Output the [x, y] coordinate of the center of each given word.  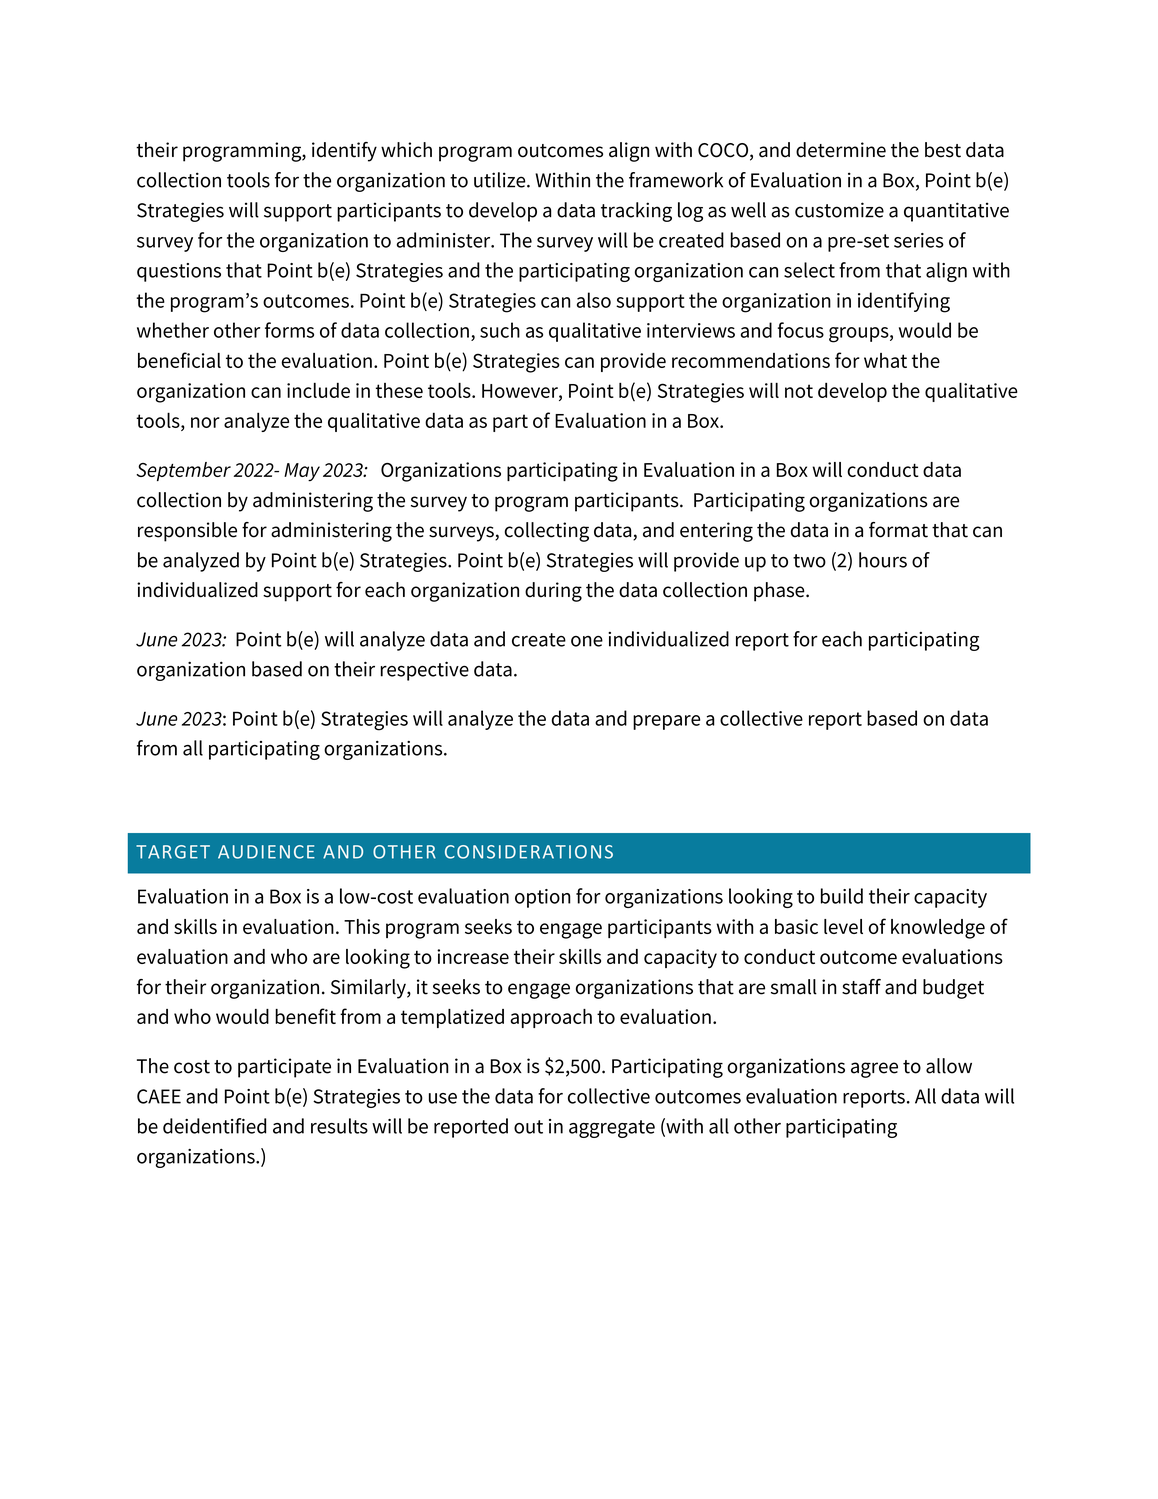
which [406, 150]
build [842, 896]
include [318, 390]
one [587, 641]
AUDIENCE [266, 852]
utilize [501, 180]
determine [841, 150]
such [500, 330]
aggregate [612, 1129]
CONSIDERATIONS [529, 852]
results [339, 1126]
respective [425, 671]
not [799, 391]
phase [780, 592]
